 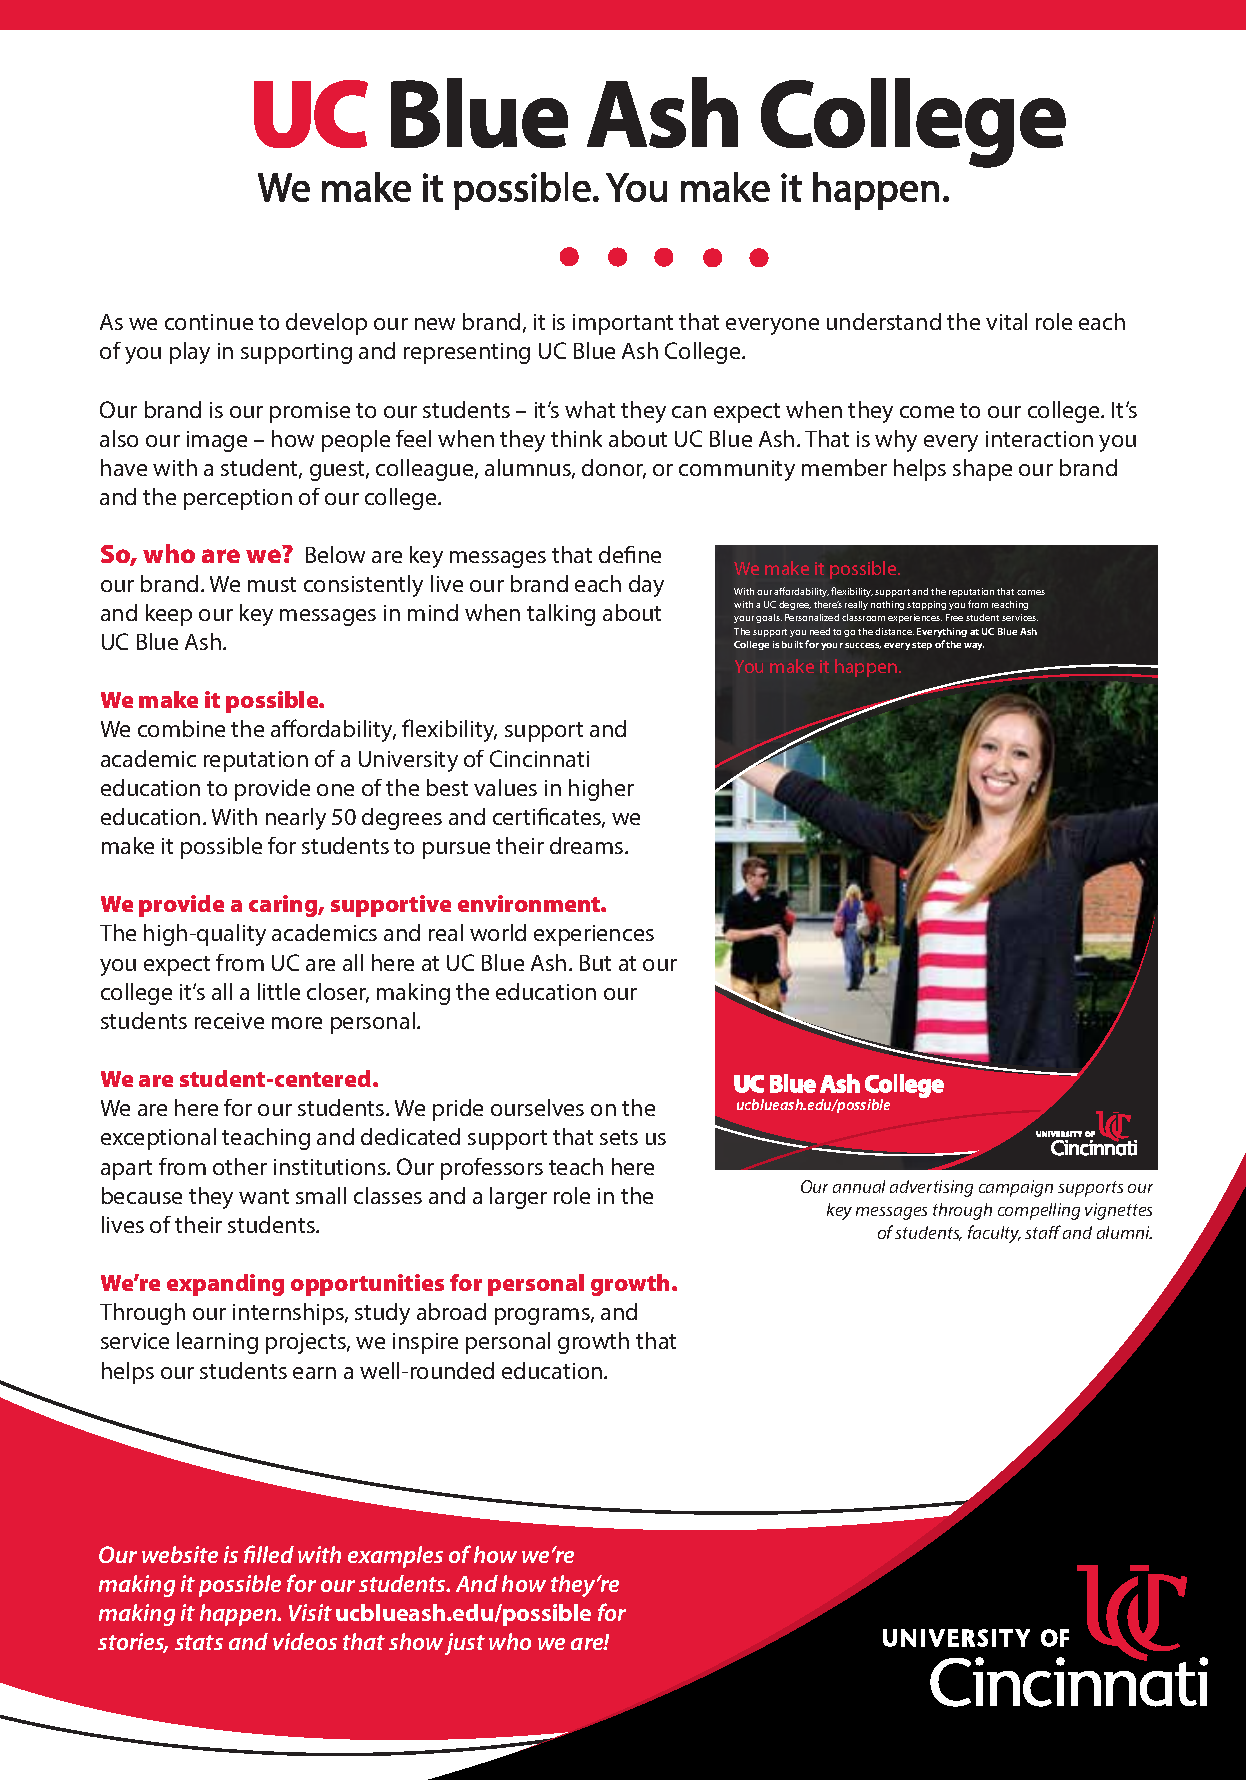 What do you see at coordinates (994, 1234) in the screenshot?
I see `faculty` at bounding box center [994, 1234].
